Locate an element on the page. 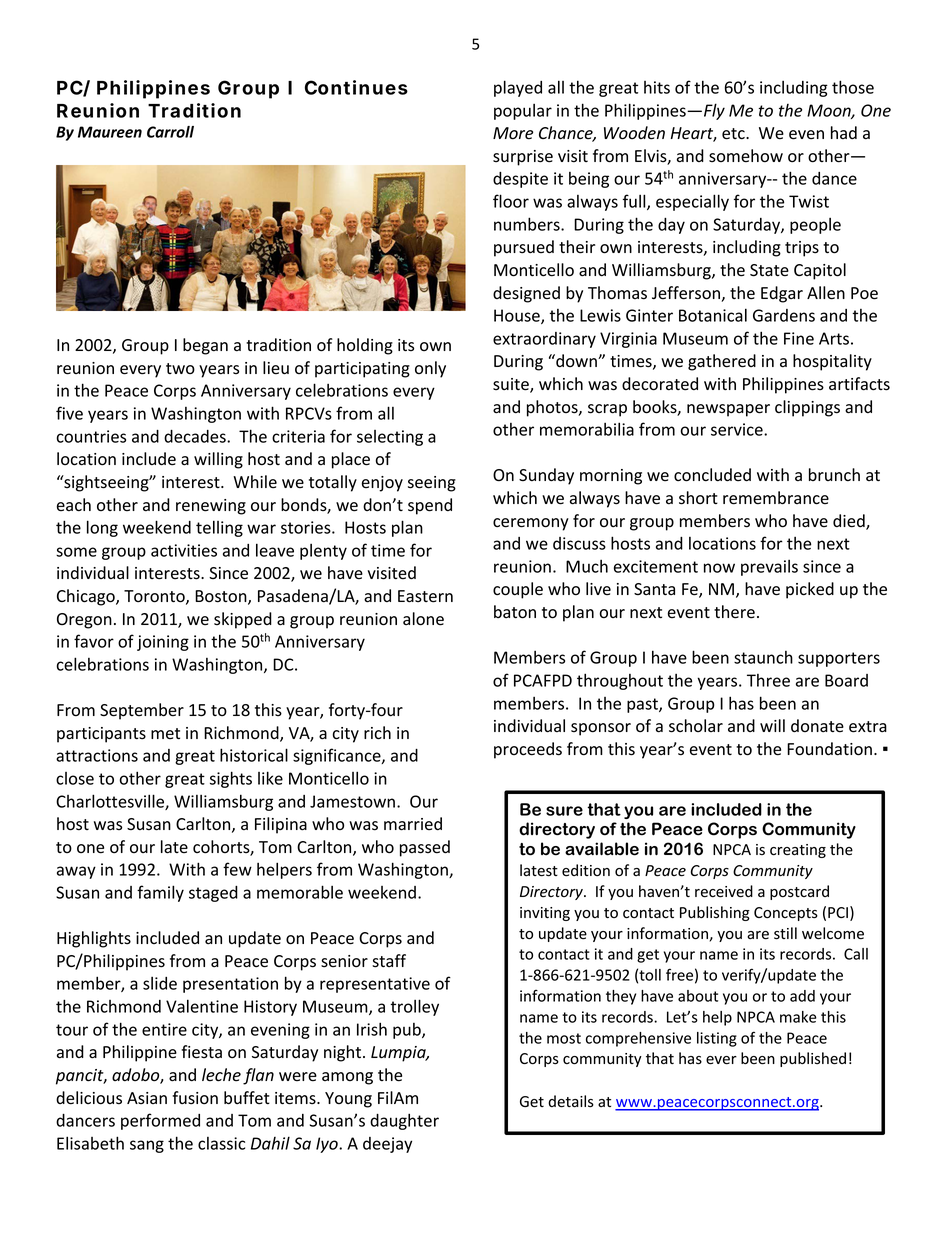 The height and width of the page is (1233, 952). joining is located at coordinates (163, 643).
